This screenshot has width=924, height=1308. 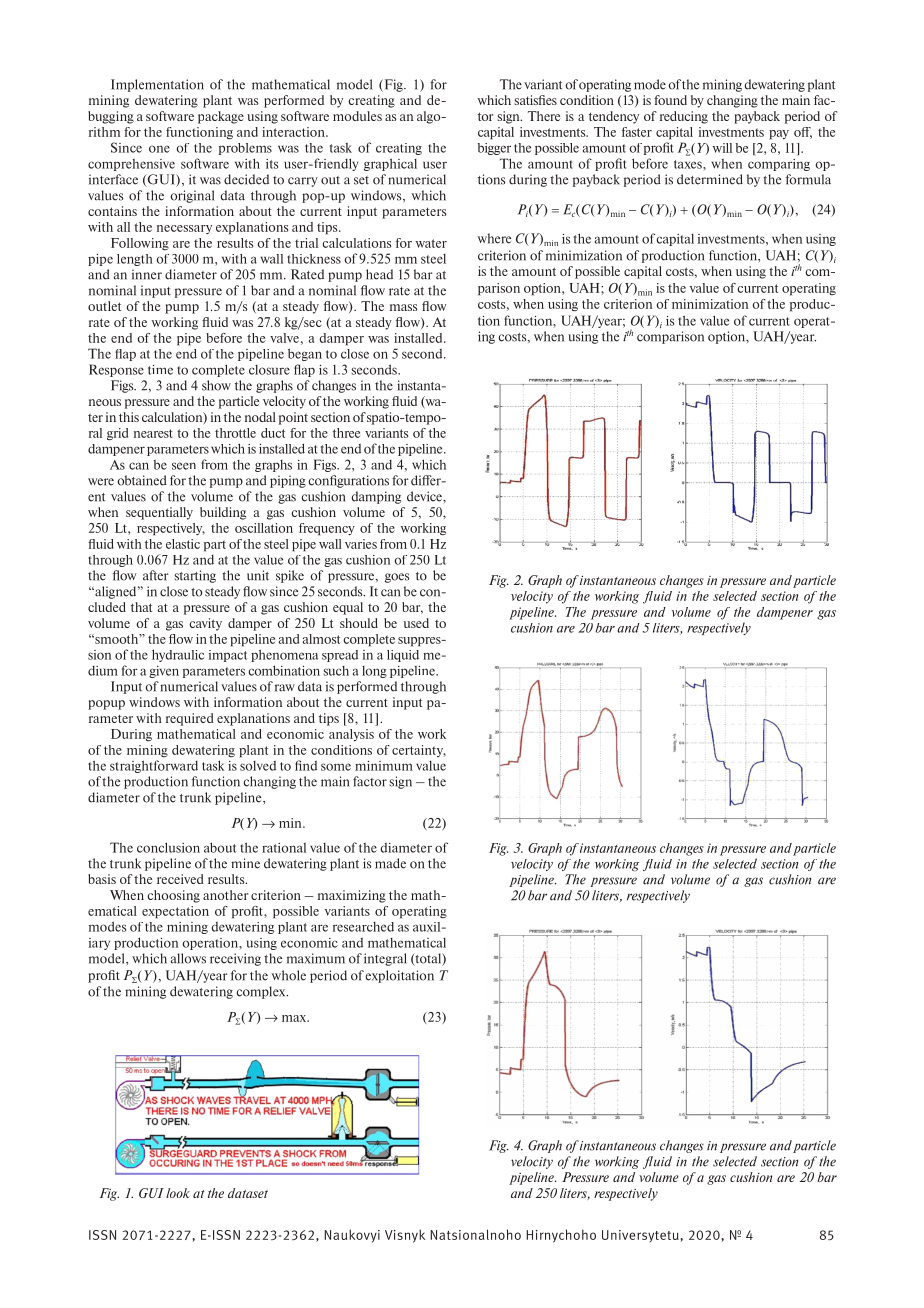 I want to click on complex, so click(x=262, y=992).
